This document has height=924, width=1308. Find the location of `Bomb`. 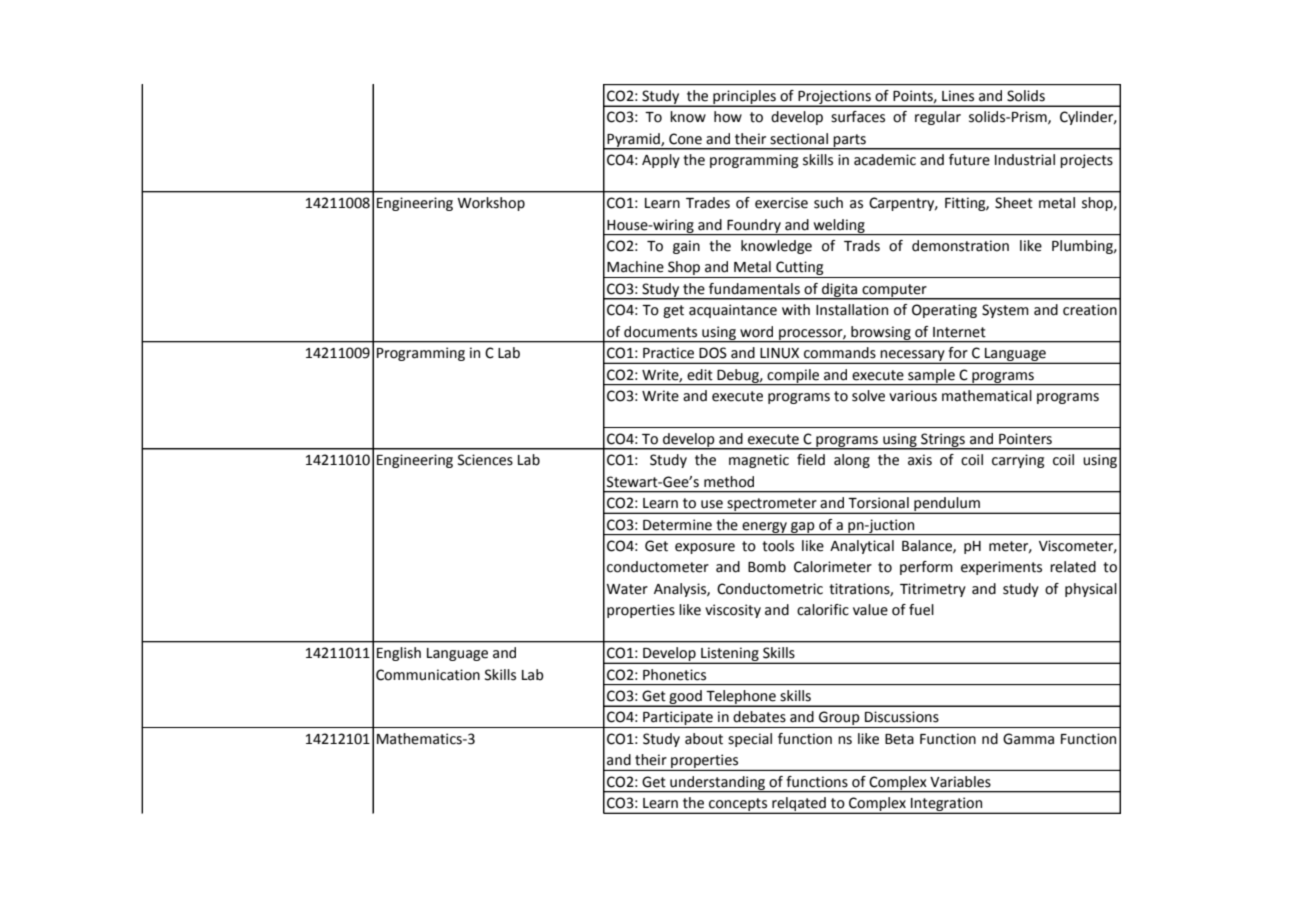

Bomb is located at coordinates (767, 567).
